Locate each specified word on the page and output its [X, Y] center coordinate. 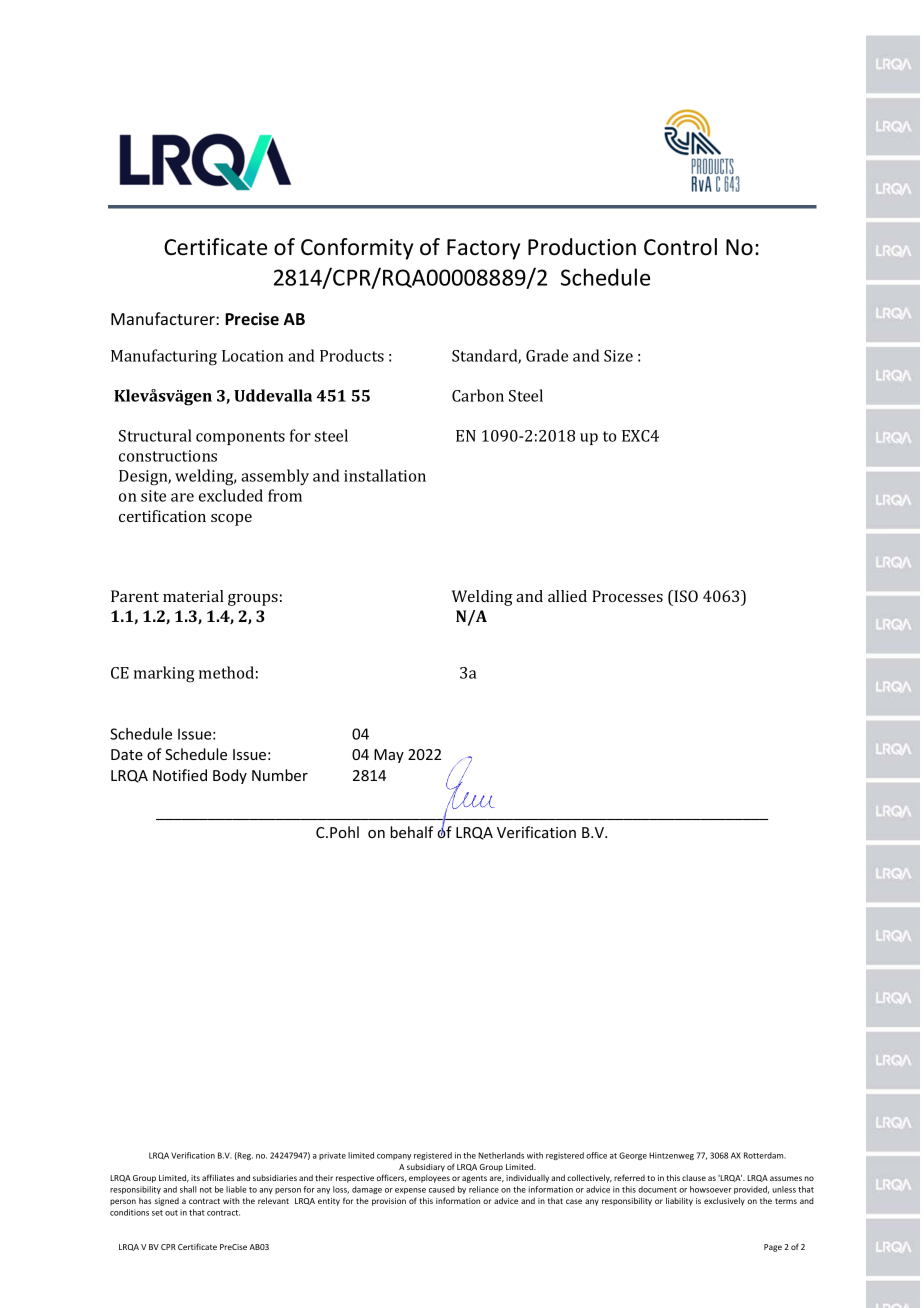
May [389, 756]
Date [127, 754]
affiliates [218, 1177]
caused [442, 1189]
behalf [411, 832]
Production [582, 247]
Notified [180, 775]
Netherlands [501, 1155]
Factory [483, 249]
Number [280, 775]
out [171, 1213]
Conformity [357, 249]
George [633, 1156]
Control [680, 247]
